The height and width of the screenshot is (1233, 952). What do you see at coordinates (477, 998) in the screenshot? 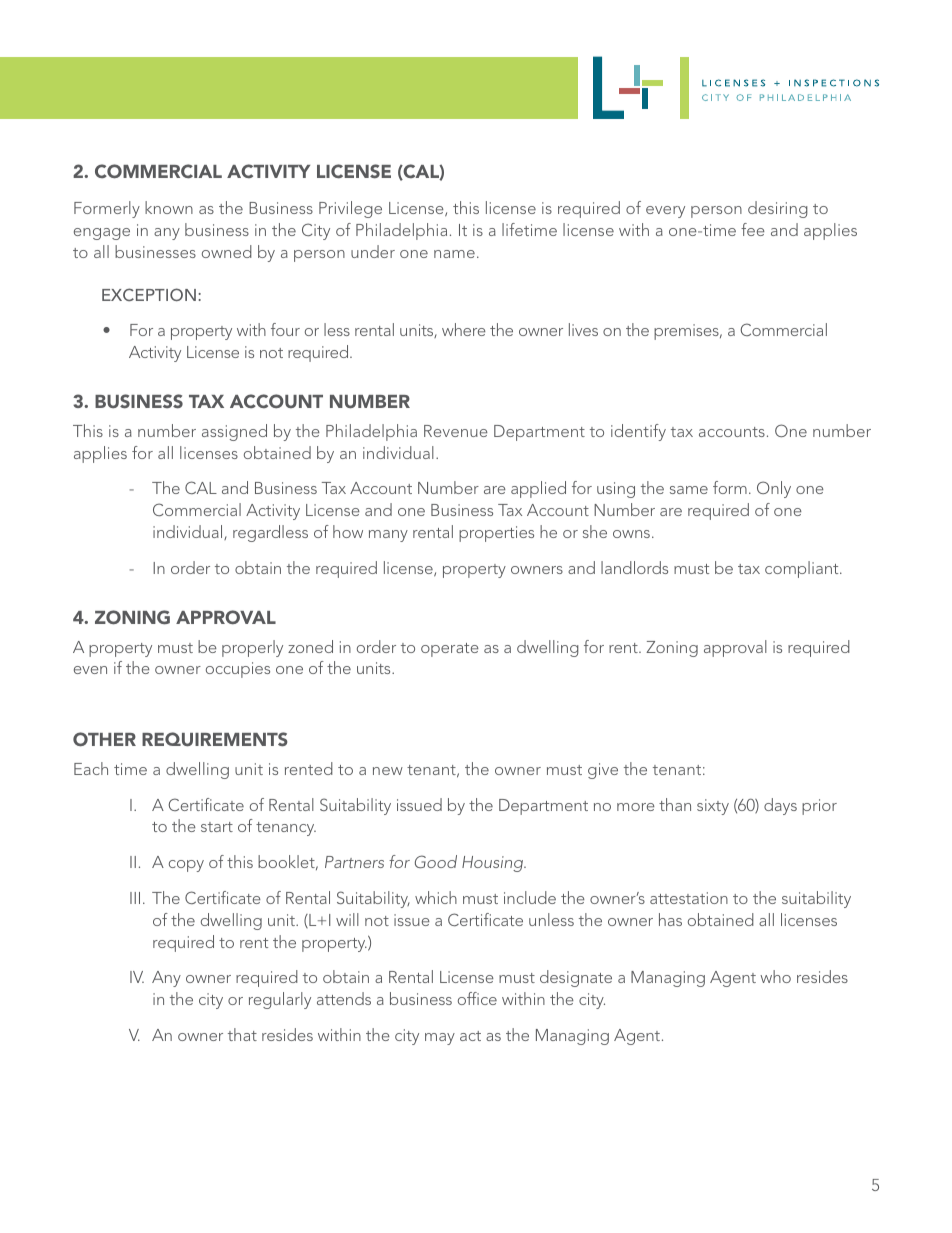
I see `office` at bounding box center [477, 998].
